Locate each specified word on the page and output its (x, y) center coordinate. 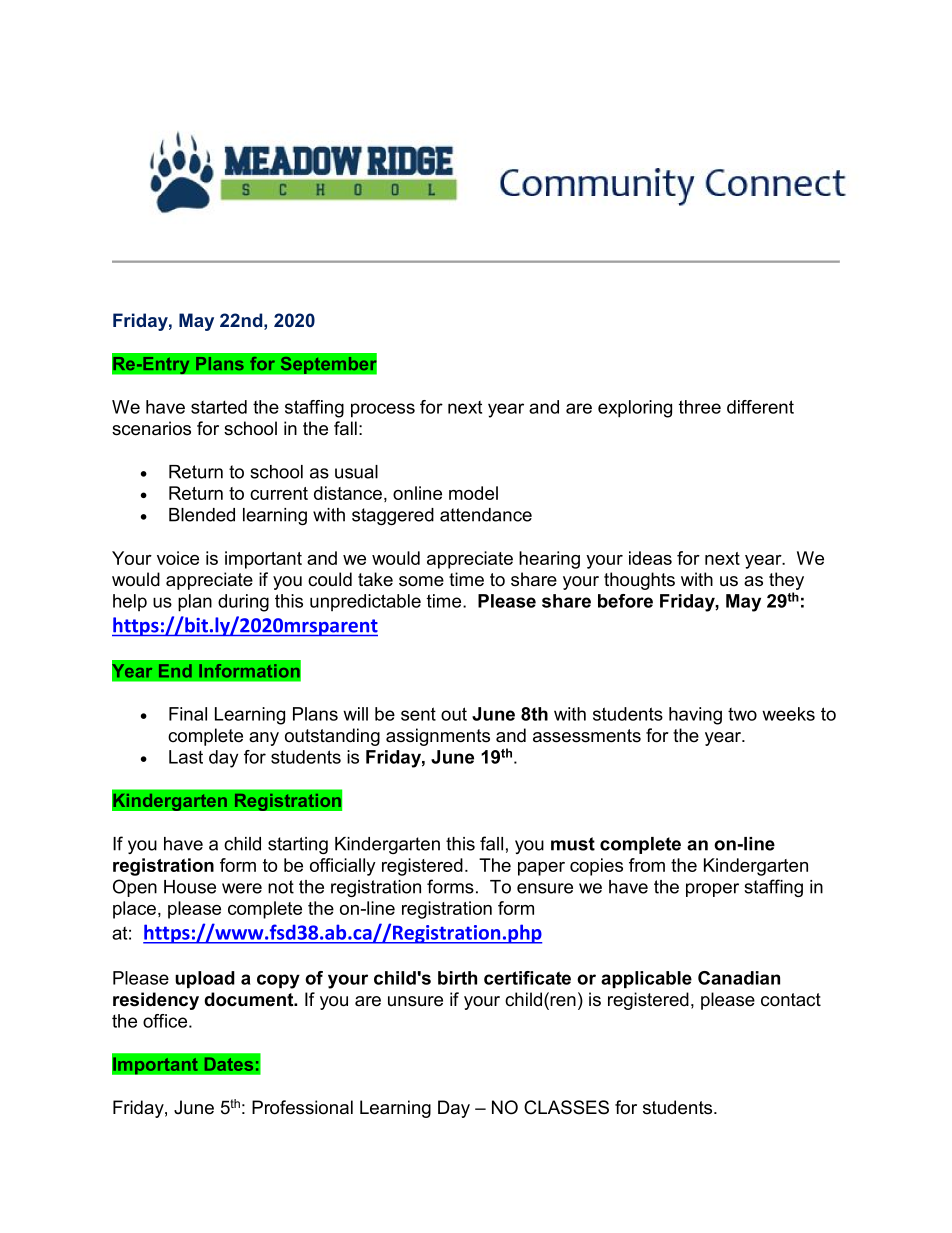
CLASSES (566, 1107)
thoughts (639, 581)
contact (791, 1000)
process (383, 410)
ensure (545, 888)
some (421, 581)
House (190, 887)
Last (186, 757)
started (219, 407)
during (243, 603)
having (695, 716)
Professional (302, 1107)
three (700, 407)
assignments (438, 737)
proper (712, 890)
